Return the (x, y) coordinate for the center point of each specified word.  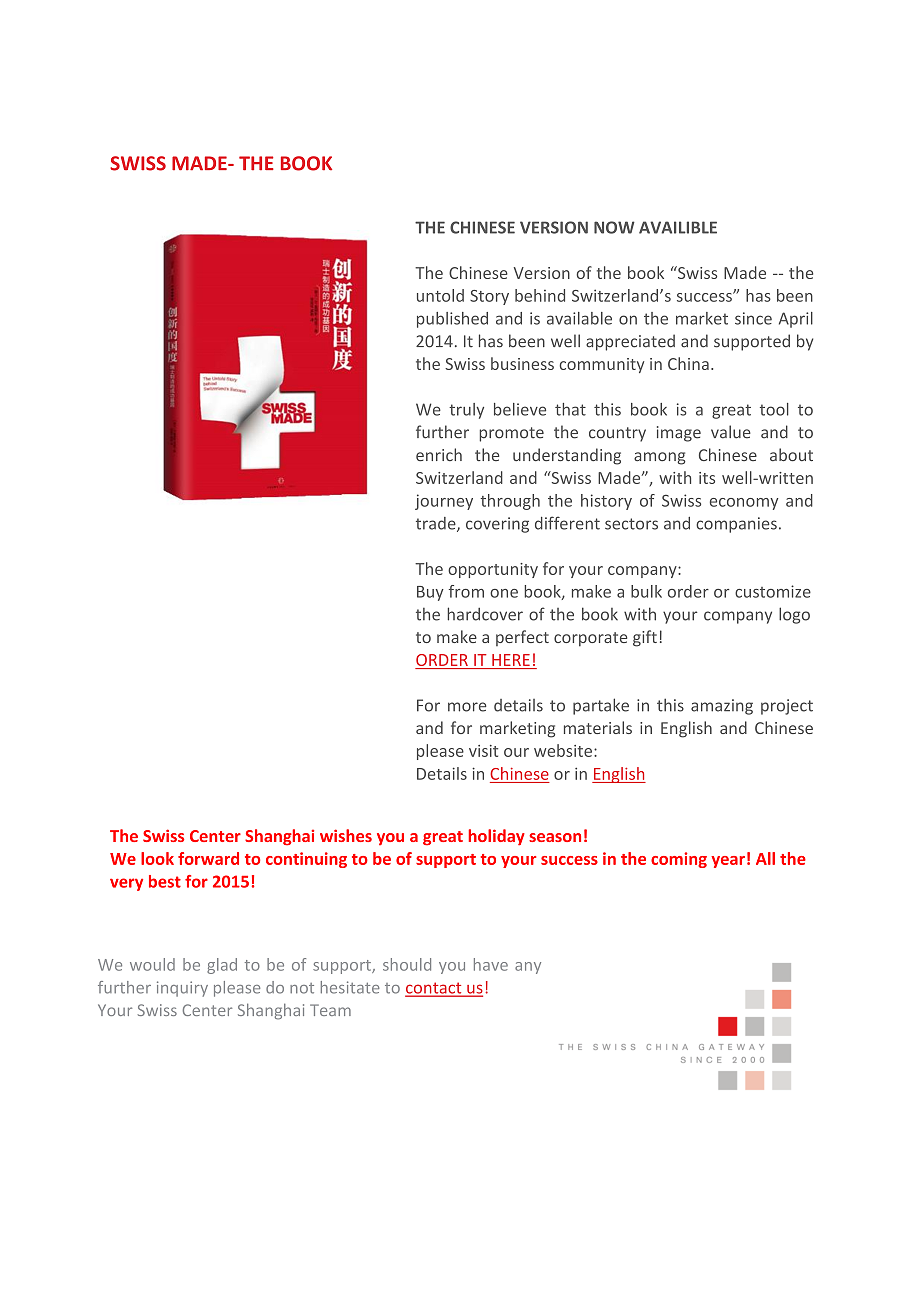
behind (540, 295)
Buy (430, 593)
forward (208, 858)
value (731, 432)
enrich (439, 454)
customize (773, 591)
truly (466, 411)
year (728, 862)
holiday (496, 837)
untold (440, 295)
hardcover (485, 614)
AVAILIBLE (678, 227)
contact (434, 989)
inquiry (182, 989)
